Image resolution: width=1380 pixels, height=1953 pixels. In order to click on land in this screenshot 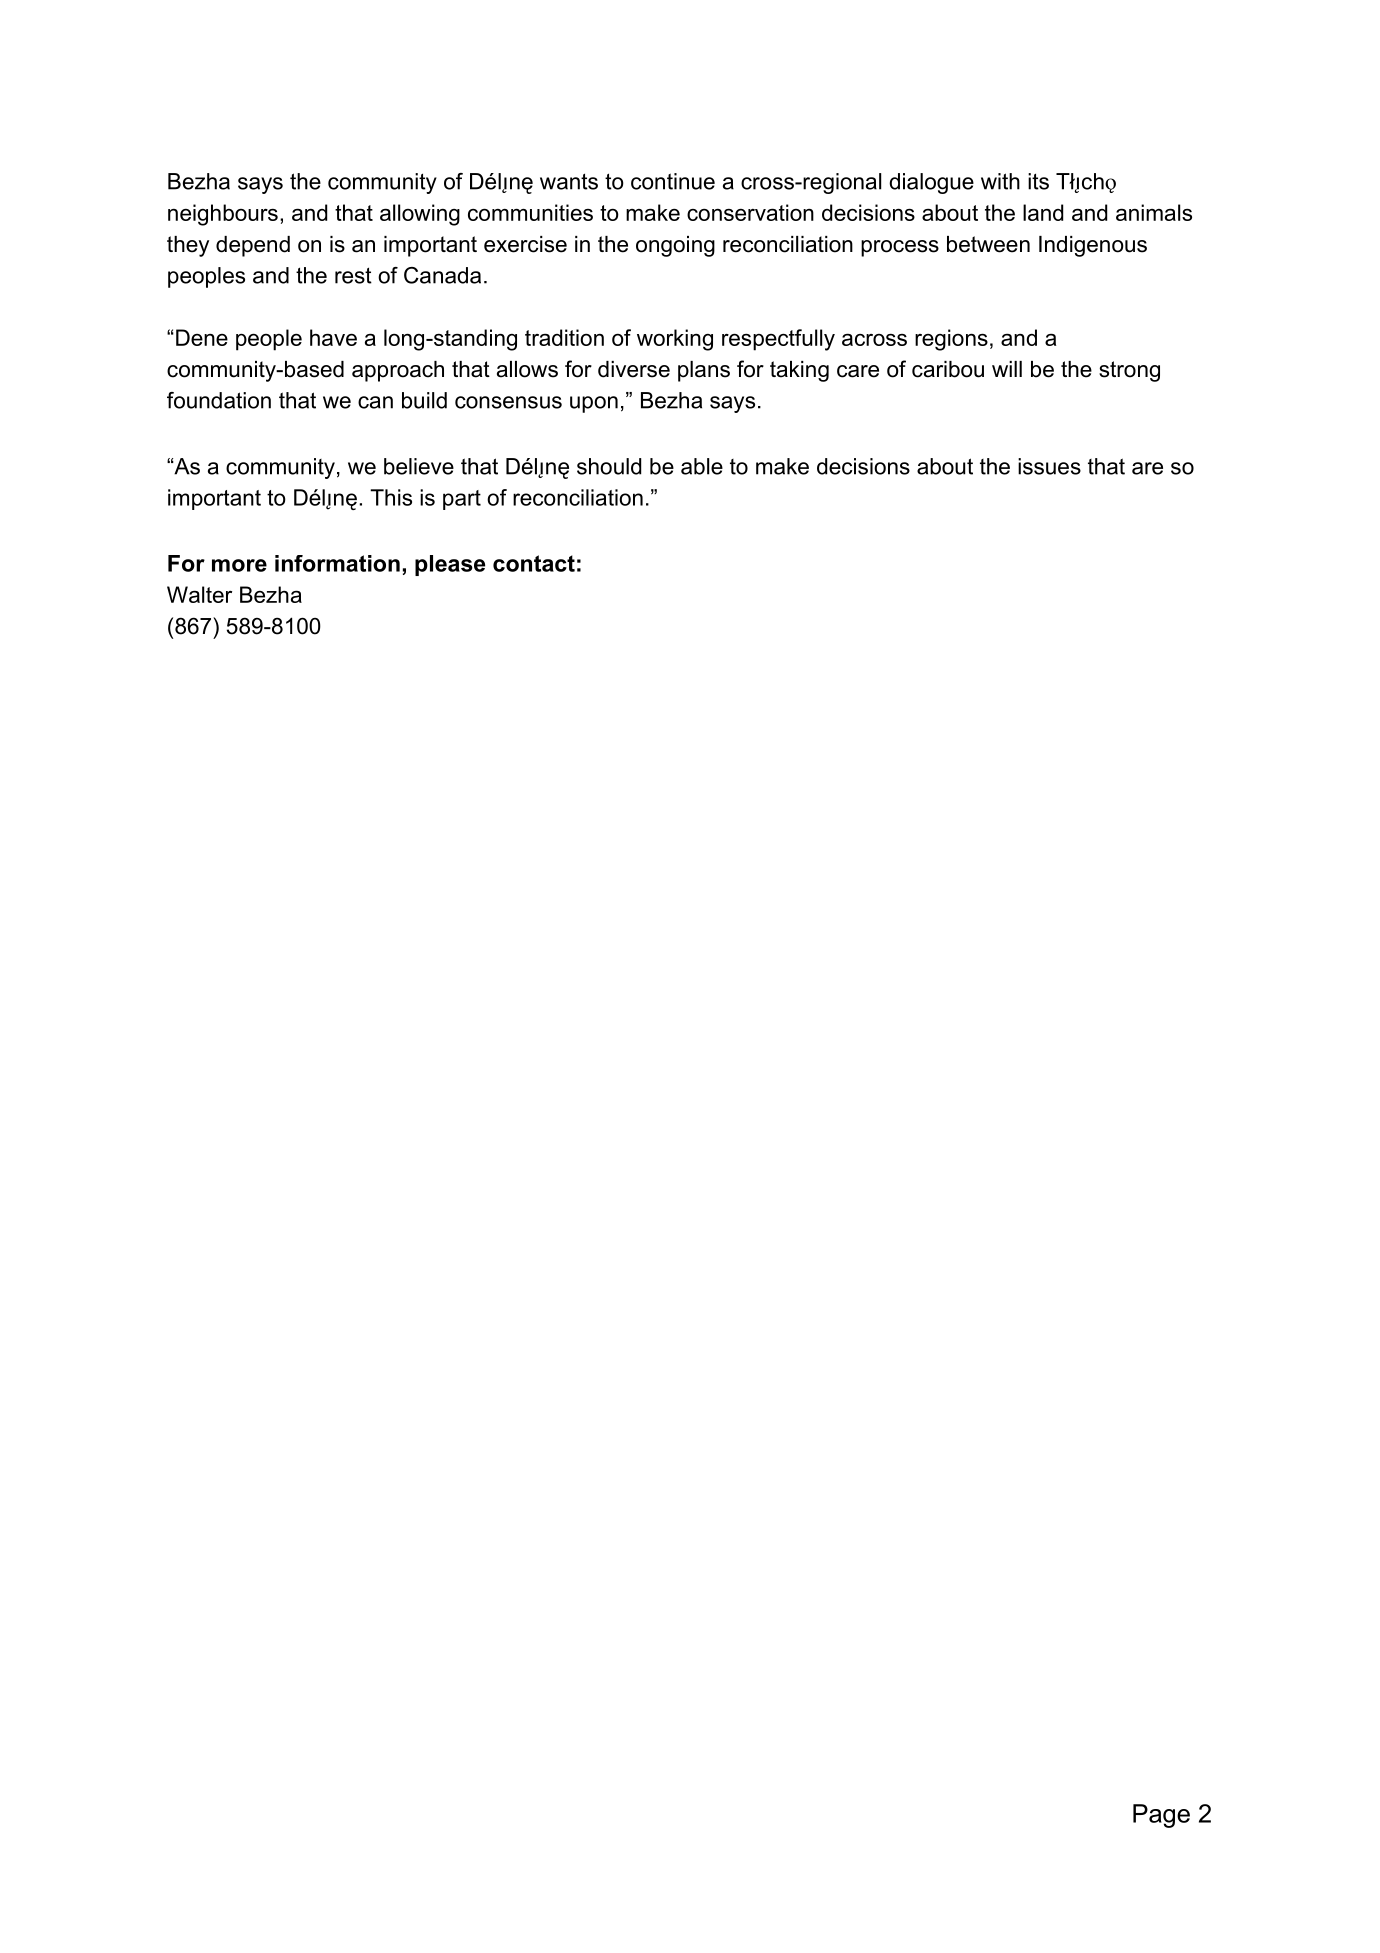, I will do `click(1043, 212)`.
